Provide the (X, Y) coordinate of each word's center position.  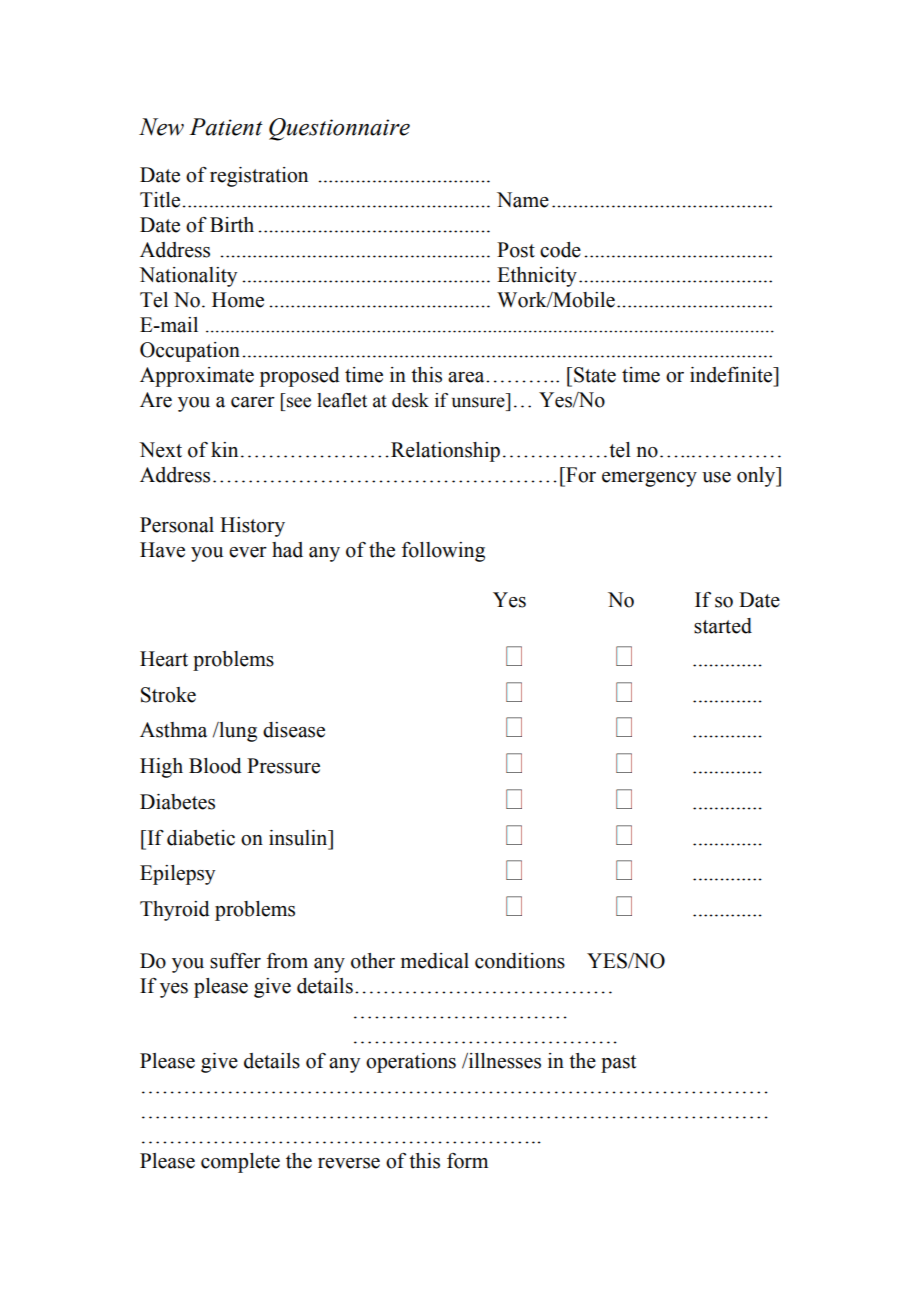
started (723, 626)
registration (259, 177)
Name (523, 200)
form (467, 1161)
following (443, 552)
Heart (164, 659)
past (618, 1064)
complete (240, 1163)
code (560, 250)
